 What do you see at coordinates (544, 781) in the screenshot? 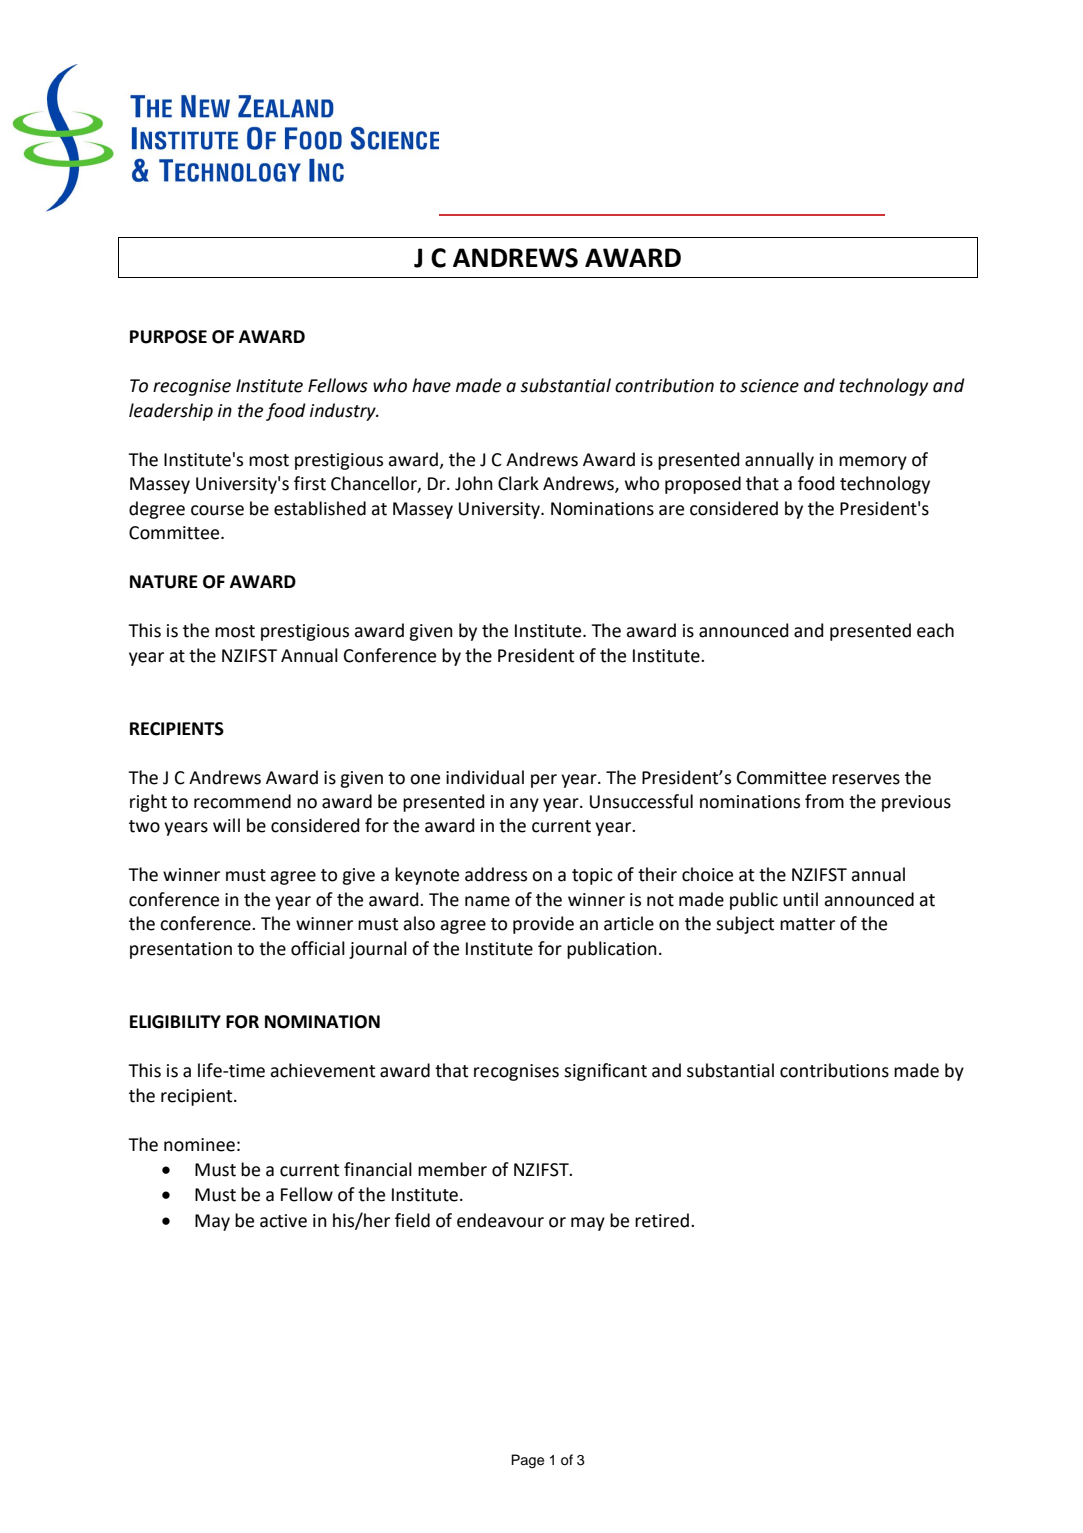
I see `per` at bounding box center [544, 781].
